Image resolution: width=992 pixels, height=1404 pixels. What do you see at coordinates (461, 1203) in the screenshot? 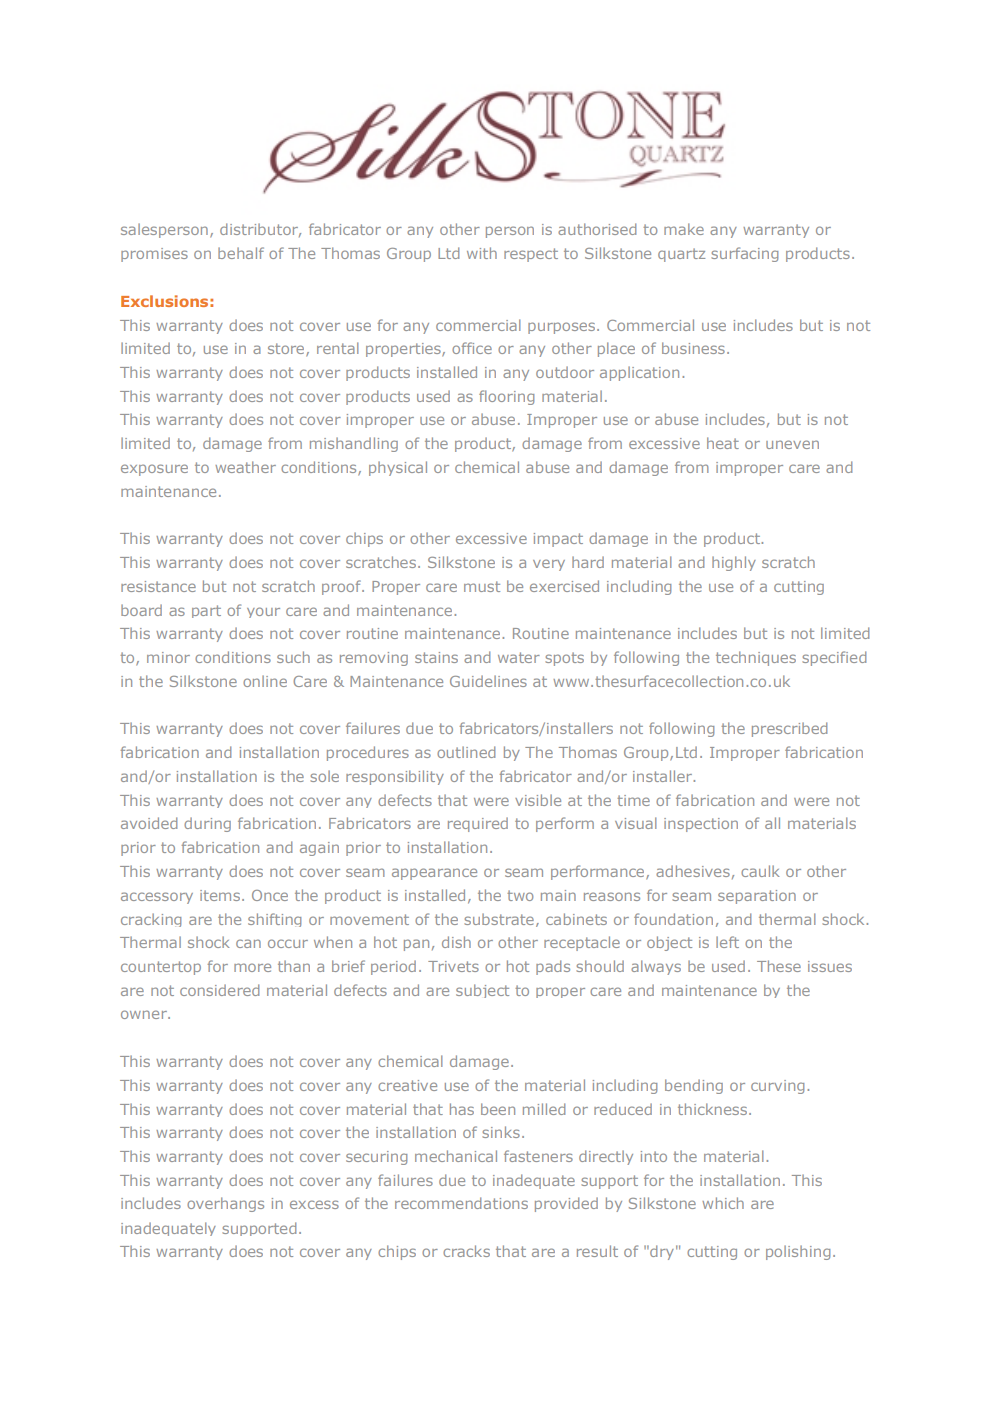
I see `recommendations` at bounding box center [461, 1203].
